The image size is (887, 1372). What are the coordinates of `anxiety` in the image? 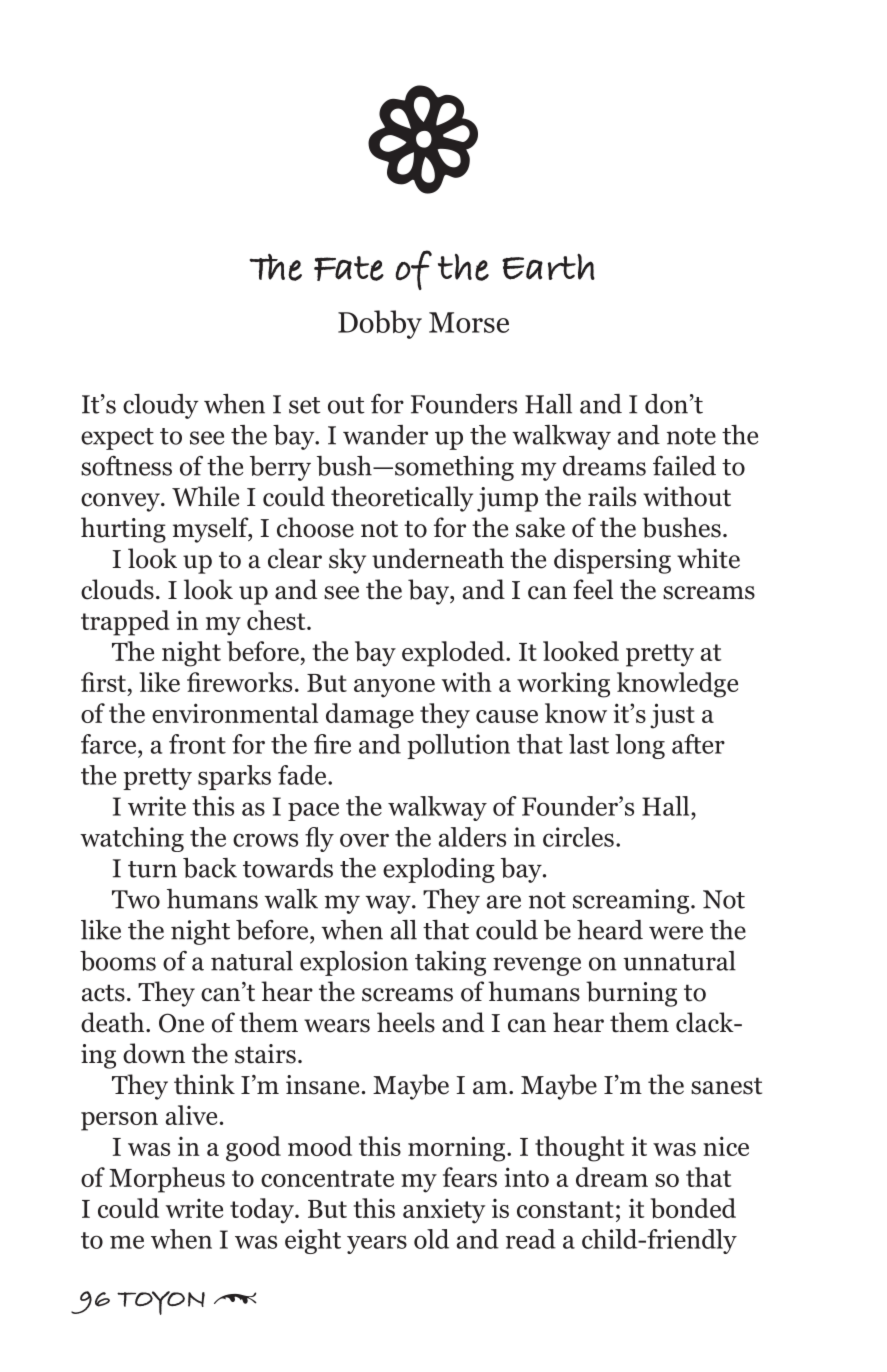 It's located at (444, 1211).
